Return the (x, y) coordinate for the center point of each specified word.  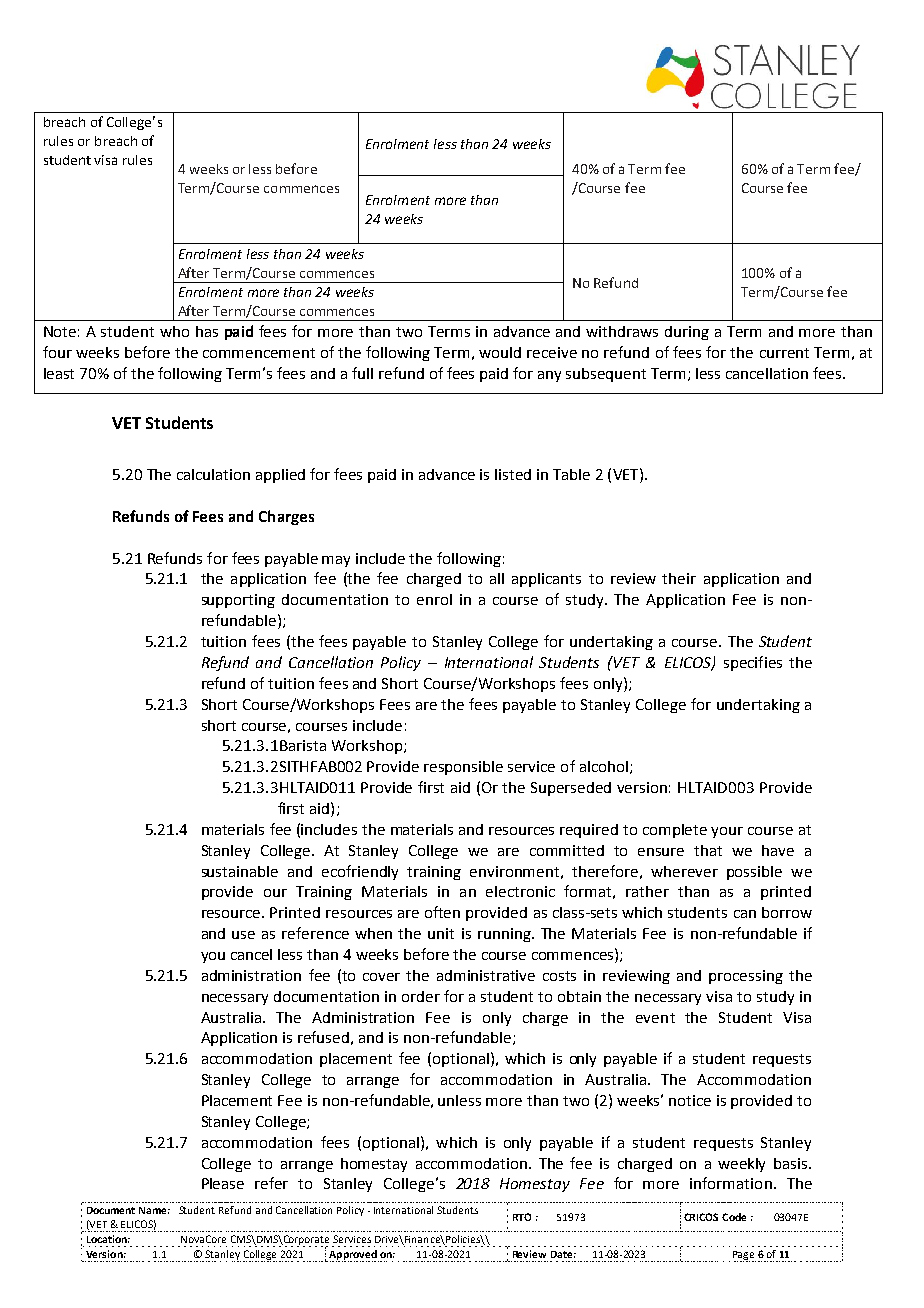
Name (154, 1210)
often (442, 912)
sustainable (240, 871)
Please (223, 1183)
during (687, 333)
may (336, 561)
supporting (238, 601)
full (362, 373)
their (679, 578)
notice (690, 1100)
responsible (463, 768)
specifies (753, 663)
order (421, 996)
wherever (684, 871)
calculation (213, 474)
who (174, 331)
